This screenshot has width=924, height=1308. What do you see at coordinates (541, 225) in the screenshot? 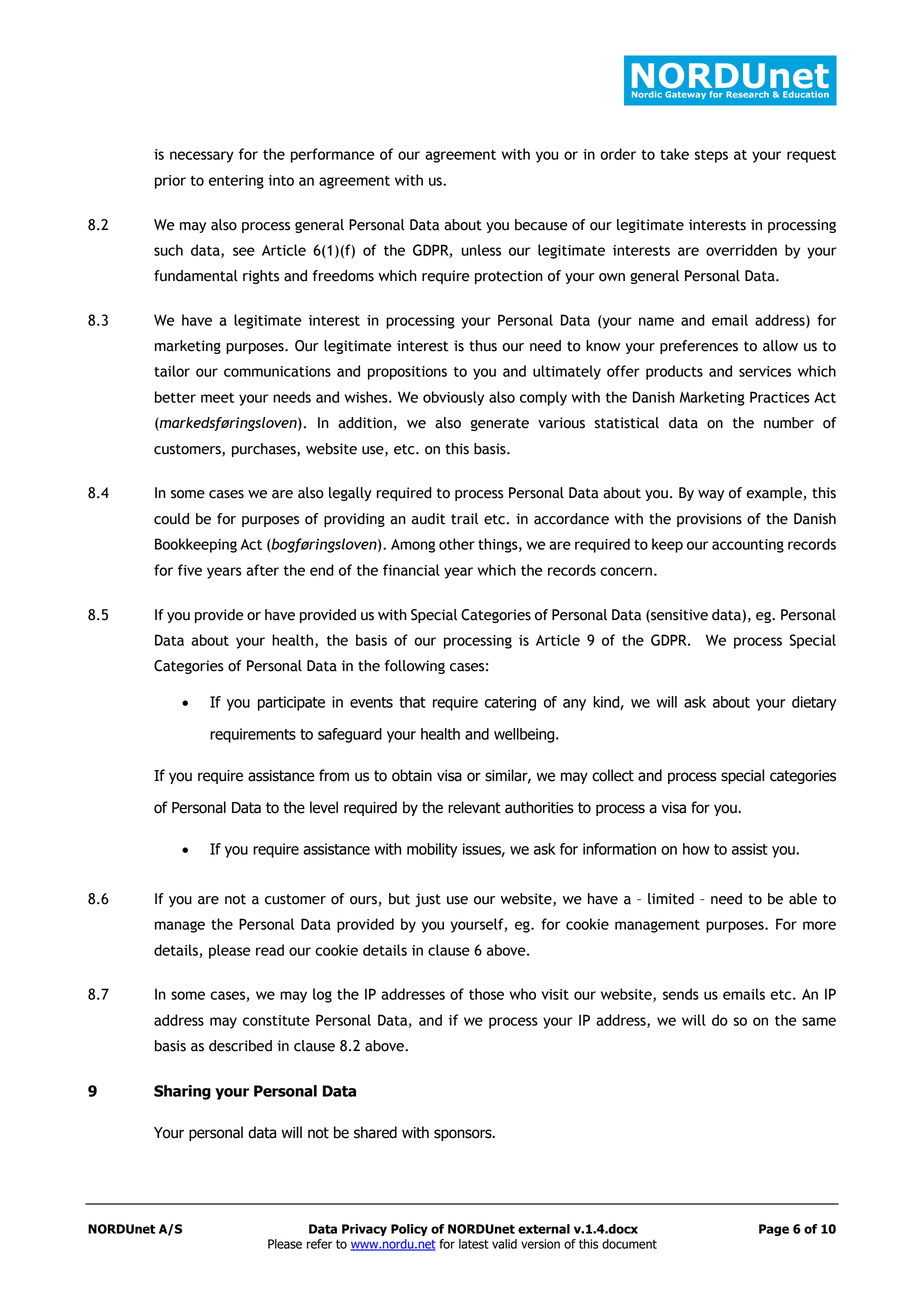
I see `because` at bounding box center [541, 225].
